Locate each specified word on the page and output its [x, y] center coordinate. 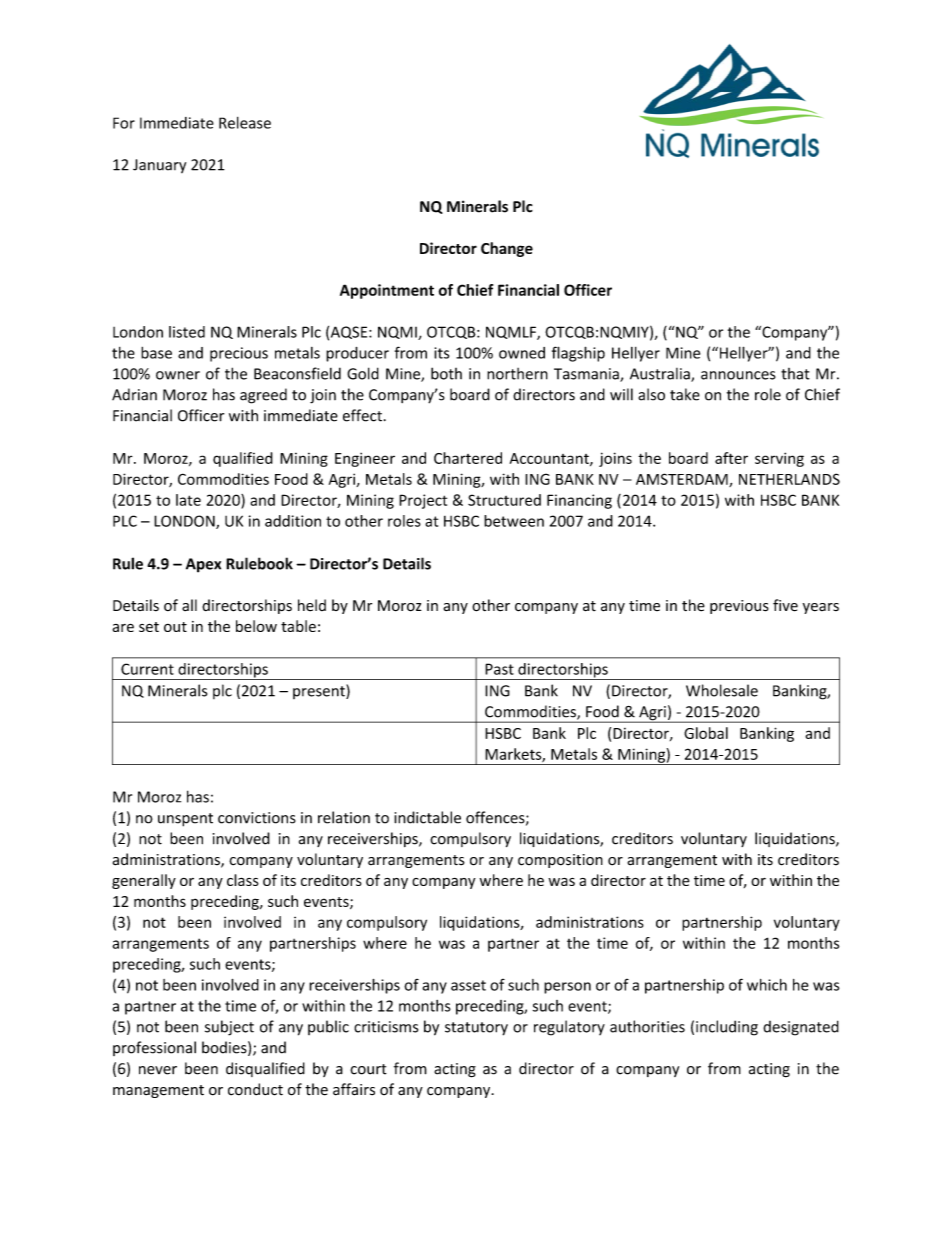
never [158, 1070]
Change [507, 249]
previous [739, 607]
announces [738, 375]
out [175, 627]
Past [499, 669]
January [159, 166]
